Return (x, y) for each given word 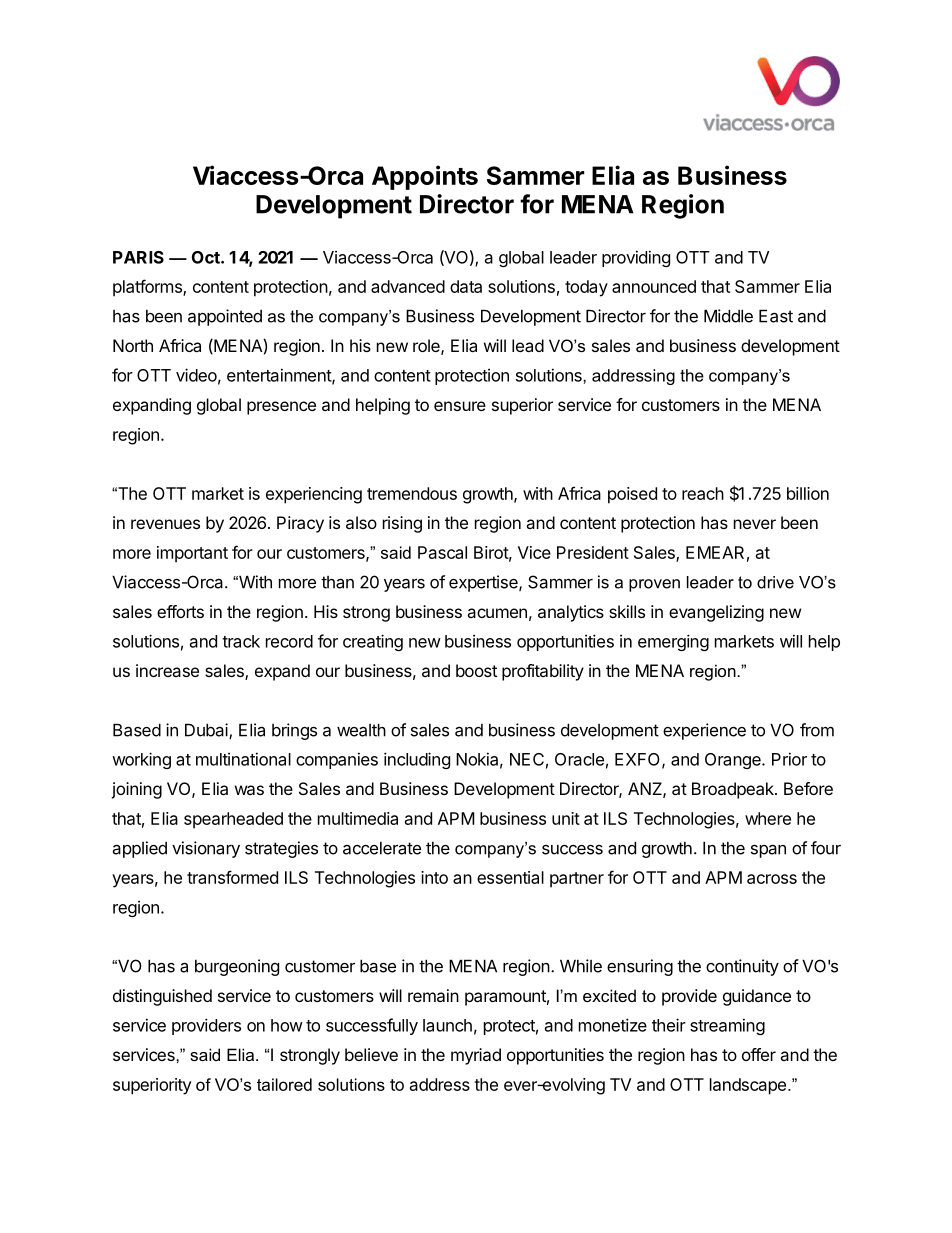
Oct (207, 257)
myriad (476, 1056)
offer (759, 1054)
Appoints (425, 177)
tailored (284, 1084)
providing (636, 258)
